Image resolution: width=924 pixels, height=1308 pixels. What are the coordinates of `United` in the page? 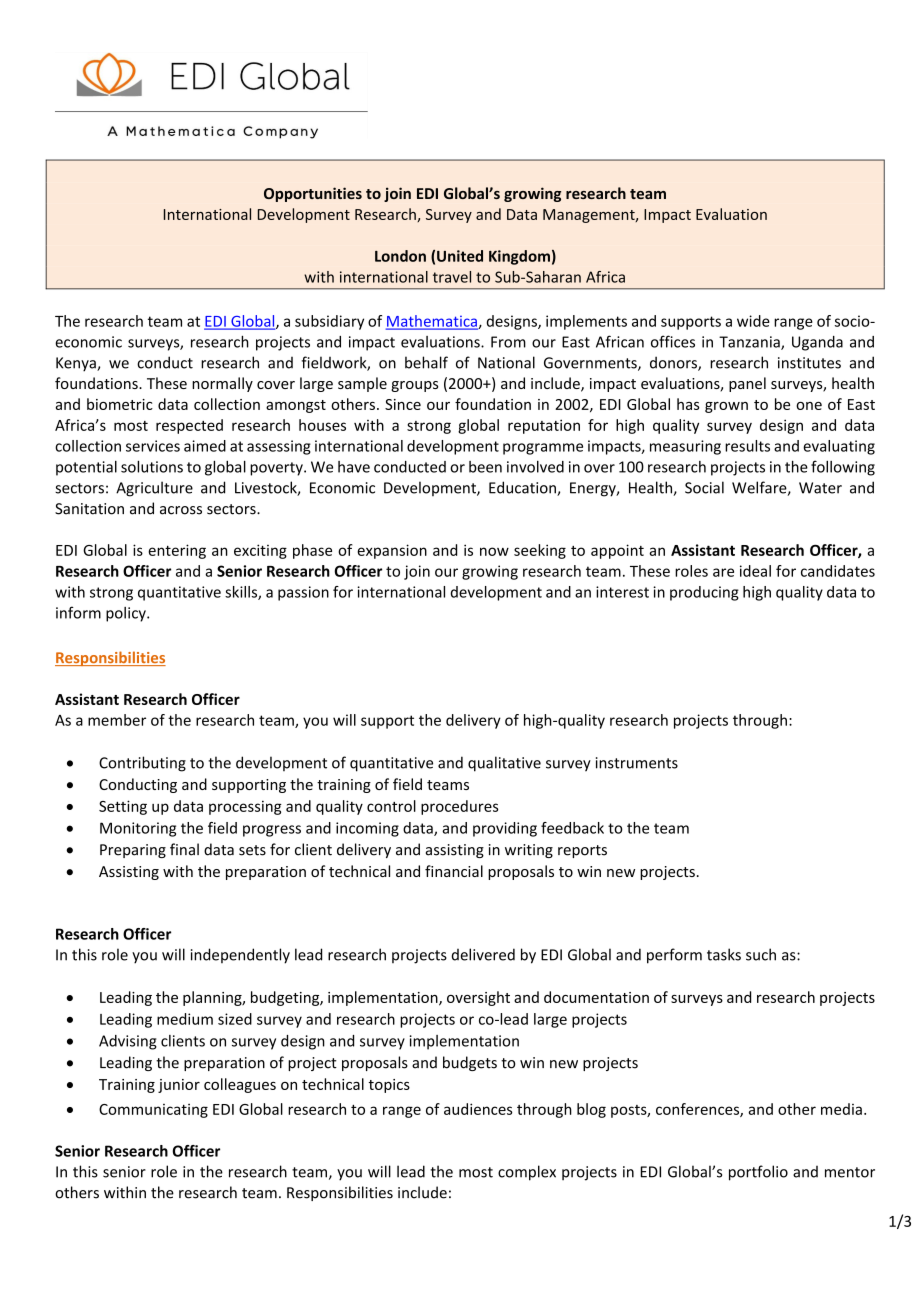 It's located at (460, 256).
